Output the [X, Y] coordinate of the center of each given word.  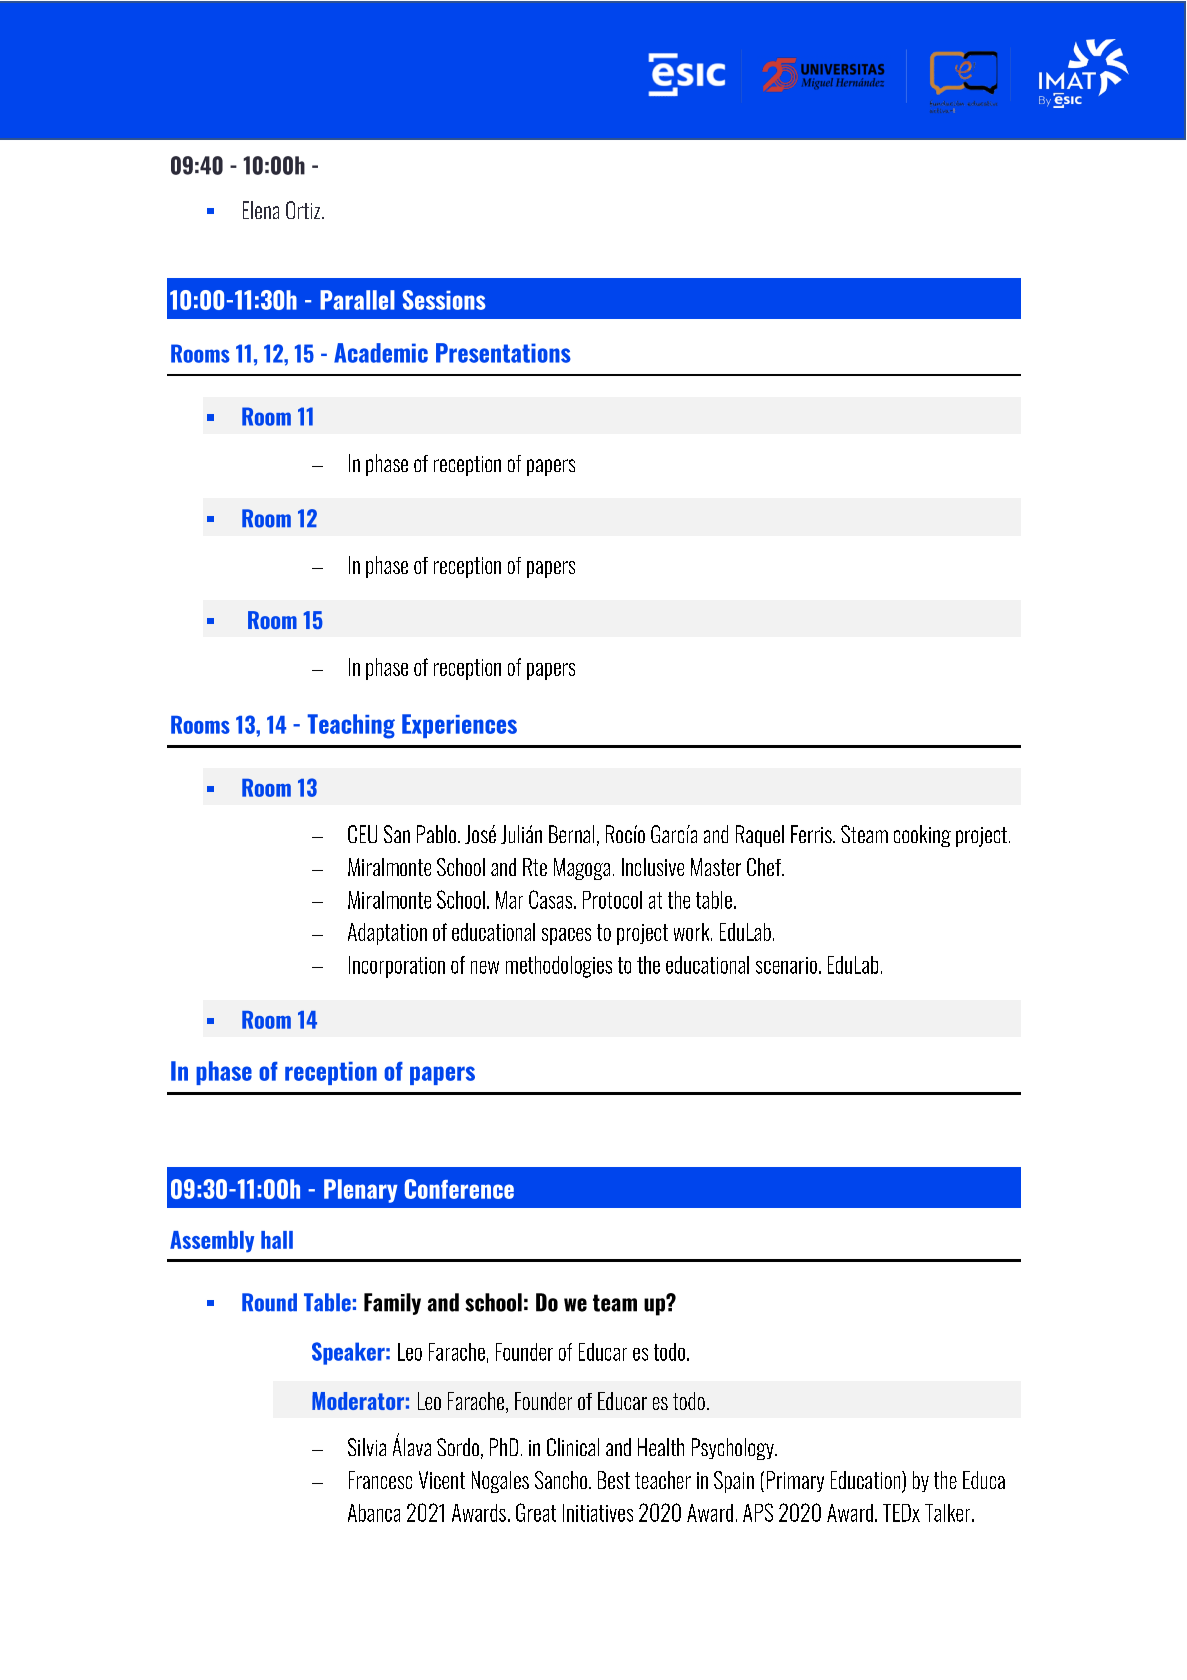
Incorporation [397, 967]
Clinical [573, 1447]
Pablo [436, 834]
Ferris [812, 834]
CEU [362, 834]
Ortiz [304, 210]
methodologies [559, 967]
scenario [786, 965]
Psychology [734, 1449]
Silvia [367, 1447]
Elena [261, 210]
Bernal [571, 834]
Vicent [442, 1480]
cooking [922, 836]
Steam [864, 834]
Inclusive [653, 867]
